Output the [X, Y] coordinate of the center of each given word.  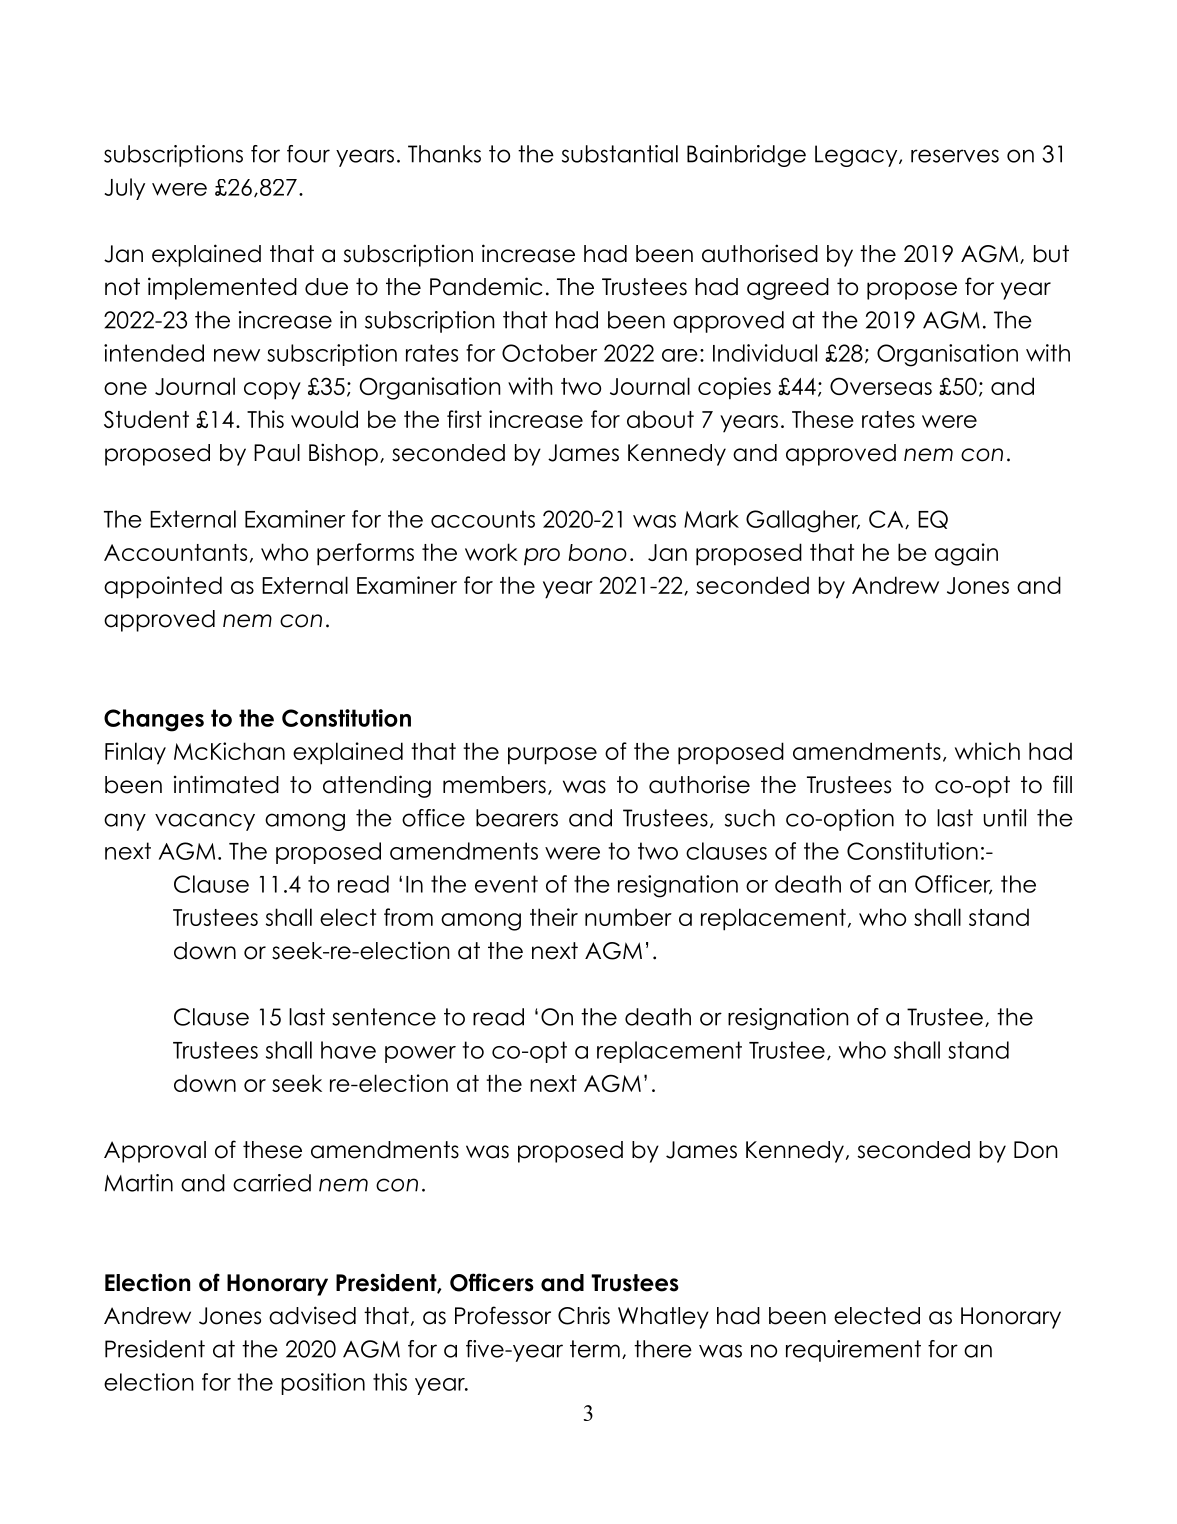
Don [1036, 1150]
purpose [552, 756]
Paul [277, 453]
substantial [620, 154]
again [966, 554]
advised [312, 1315]
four [308, 154]
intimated [226, 784]
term [595, 1349]
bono [597, 552]
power [420, 1054]
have [348, 1050]
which [987, 751]
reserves [955, 156]
